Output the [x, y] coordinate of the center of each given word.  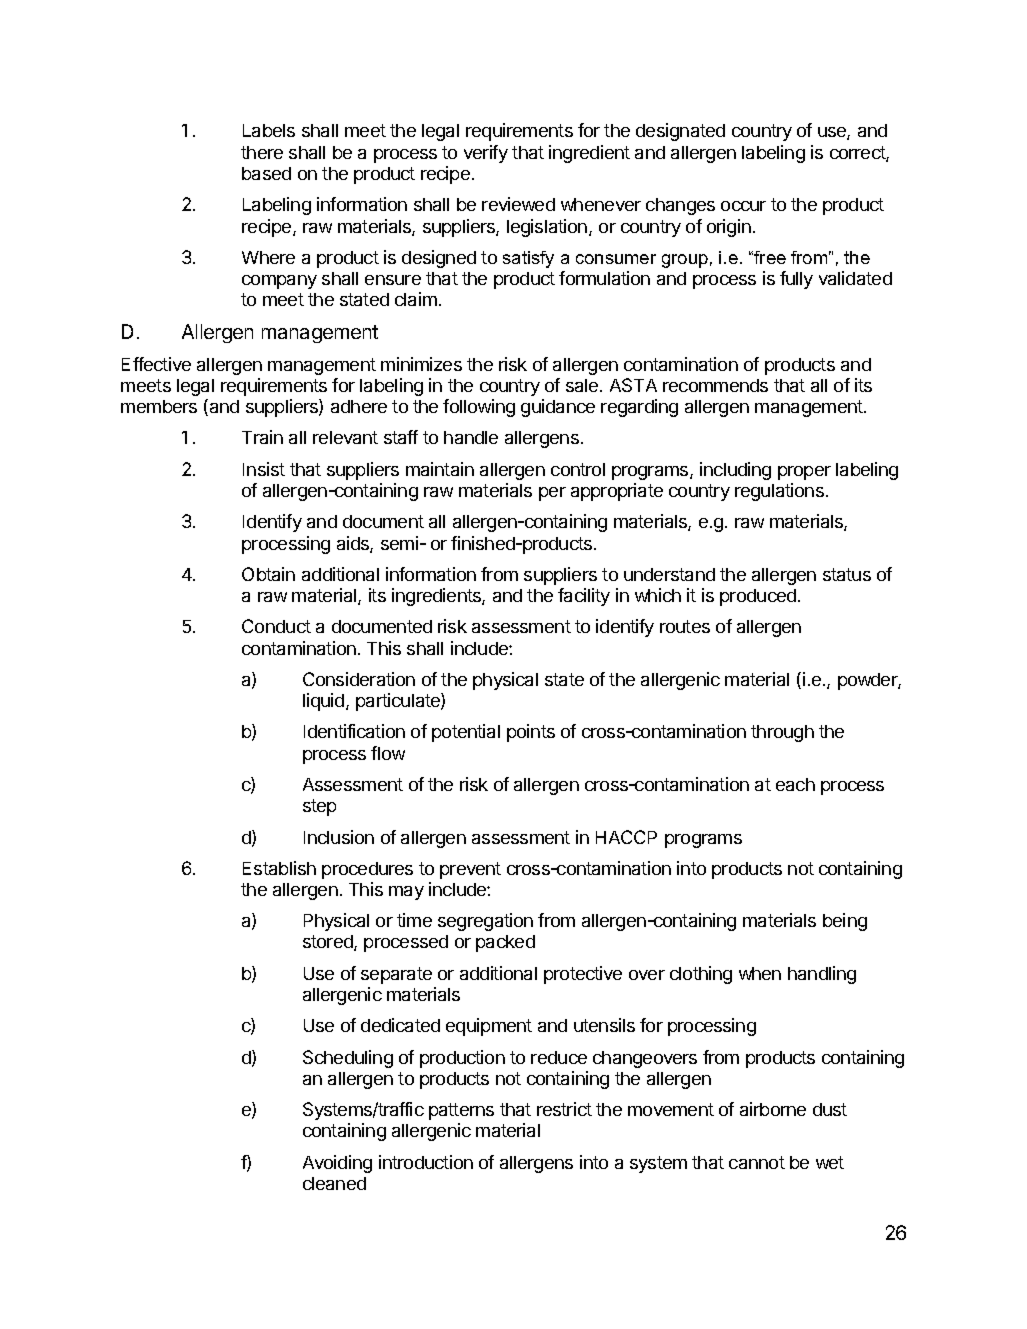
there [262, 152]
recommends [715, 385]
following [479, 408]
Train [262, 437]
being [845, 922]
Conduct [276, 626]
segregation [485, 922]
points [531, 733]
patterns [461, 1111]
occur [743, 206]
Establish [279, 868]
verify [486, 154]
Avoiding [337, 1164]
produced [758, 597]
